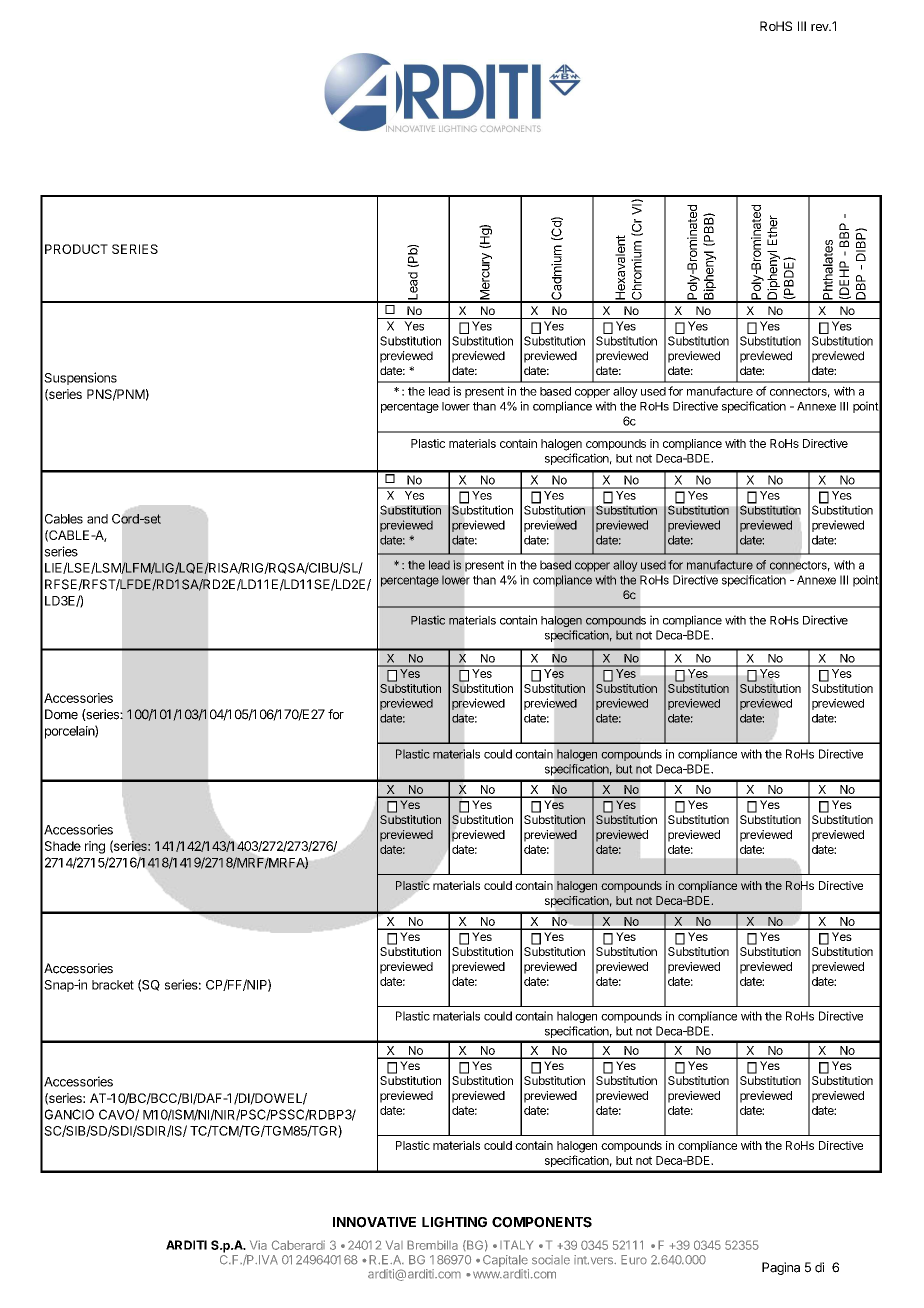  Describe the element at coordinates (258, 1245) in the screenshot. I see `Via` at that location.
